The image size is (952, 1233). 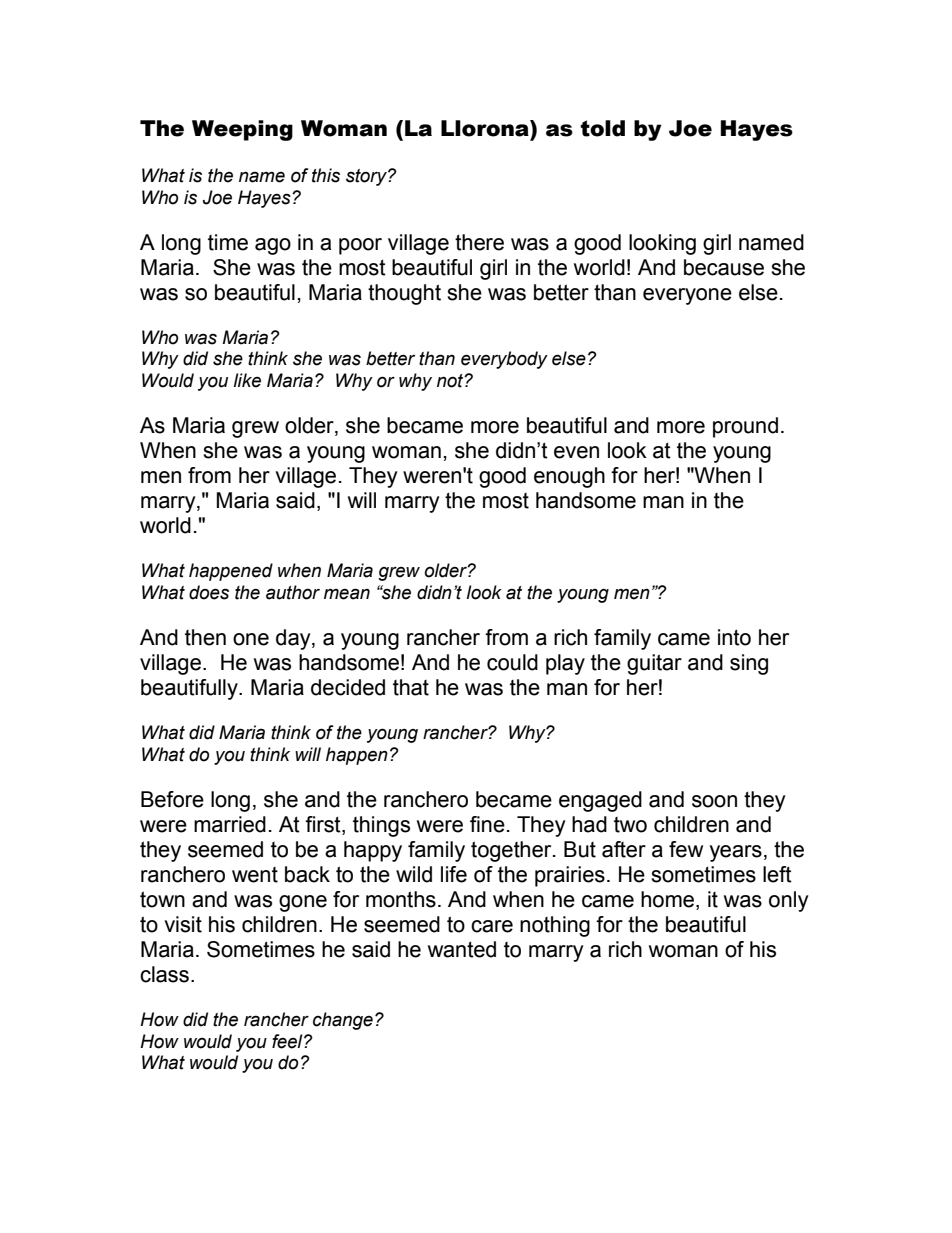 What do you see at coordinates (749, 664) in the screenshot?
I see `sing` at bounding box center [749, 664].
